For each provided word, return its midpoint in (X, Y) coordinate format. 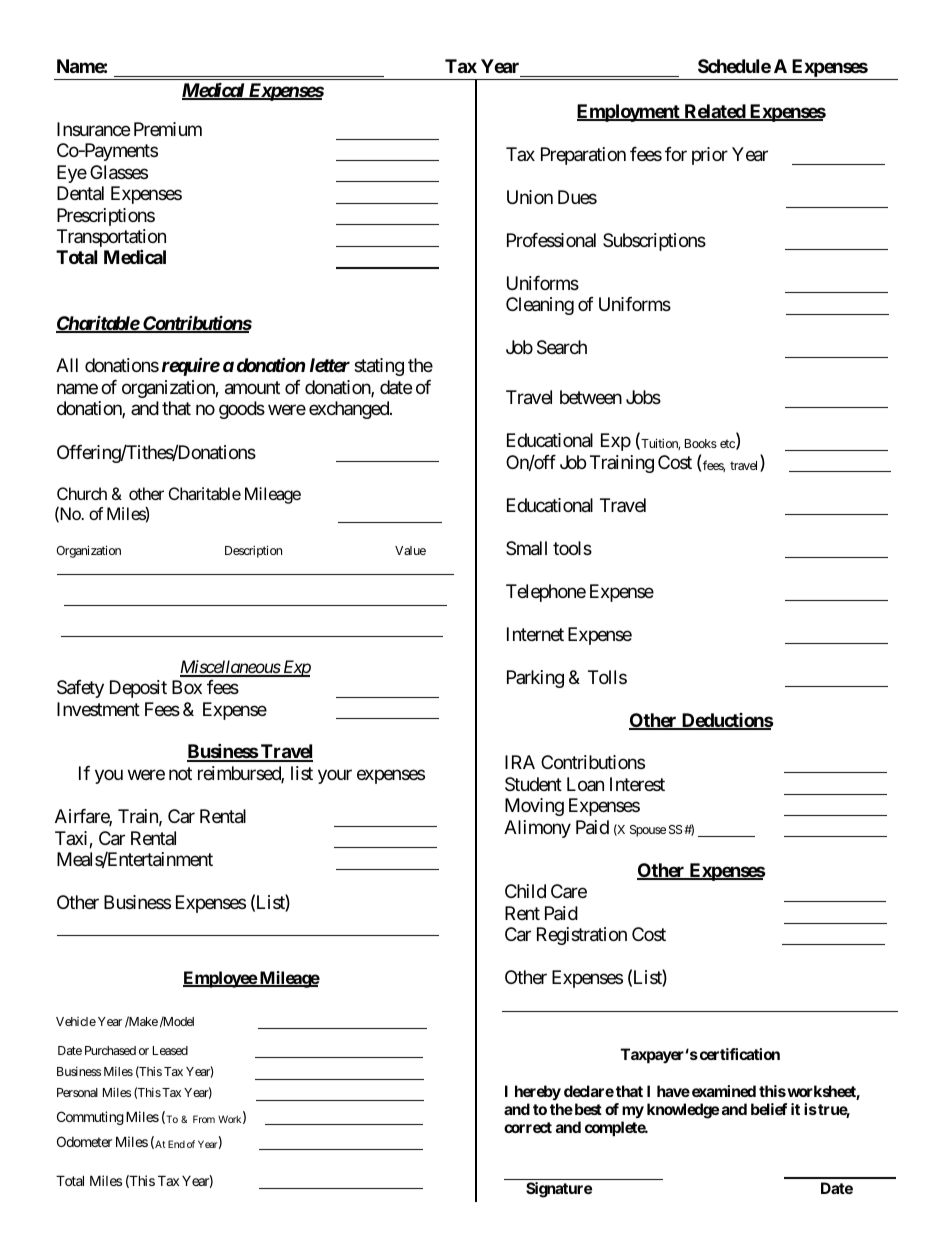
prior (710, 156)
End (175, 1144)
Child (525, 891)
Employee (220, 979)
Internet (535, 634)
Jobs (643, 397)
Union (530, 197)
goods (242, 410)
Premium (168, 129)
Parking (535, 679)
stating (379, 367)
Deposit (138, 689)
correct (528, 1127)
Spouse (648, 831)
